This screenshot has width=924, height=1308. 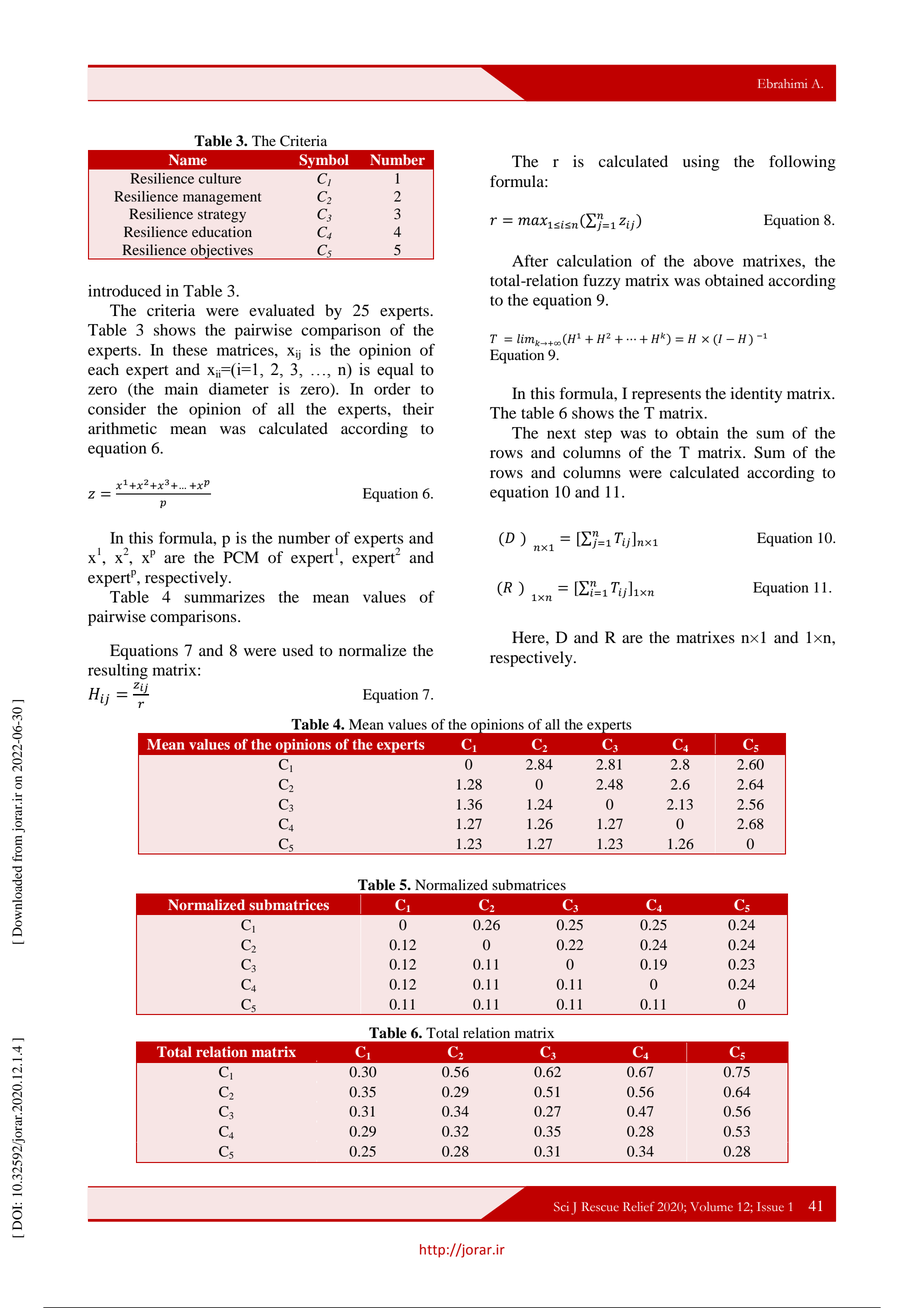 I want to click on After, so click(x=530, y=260).
